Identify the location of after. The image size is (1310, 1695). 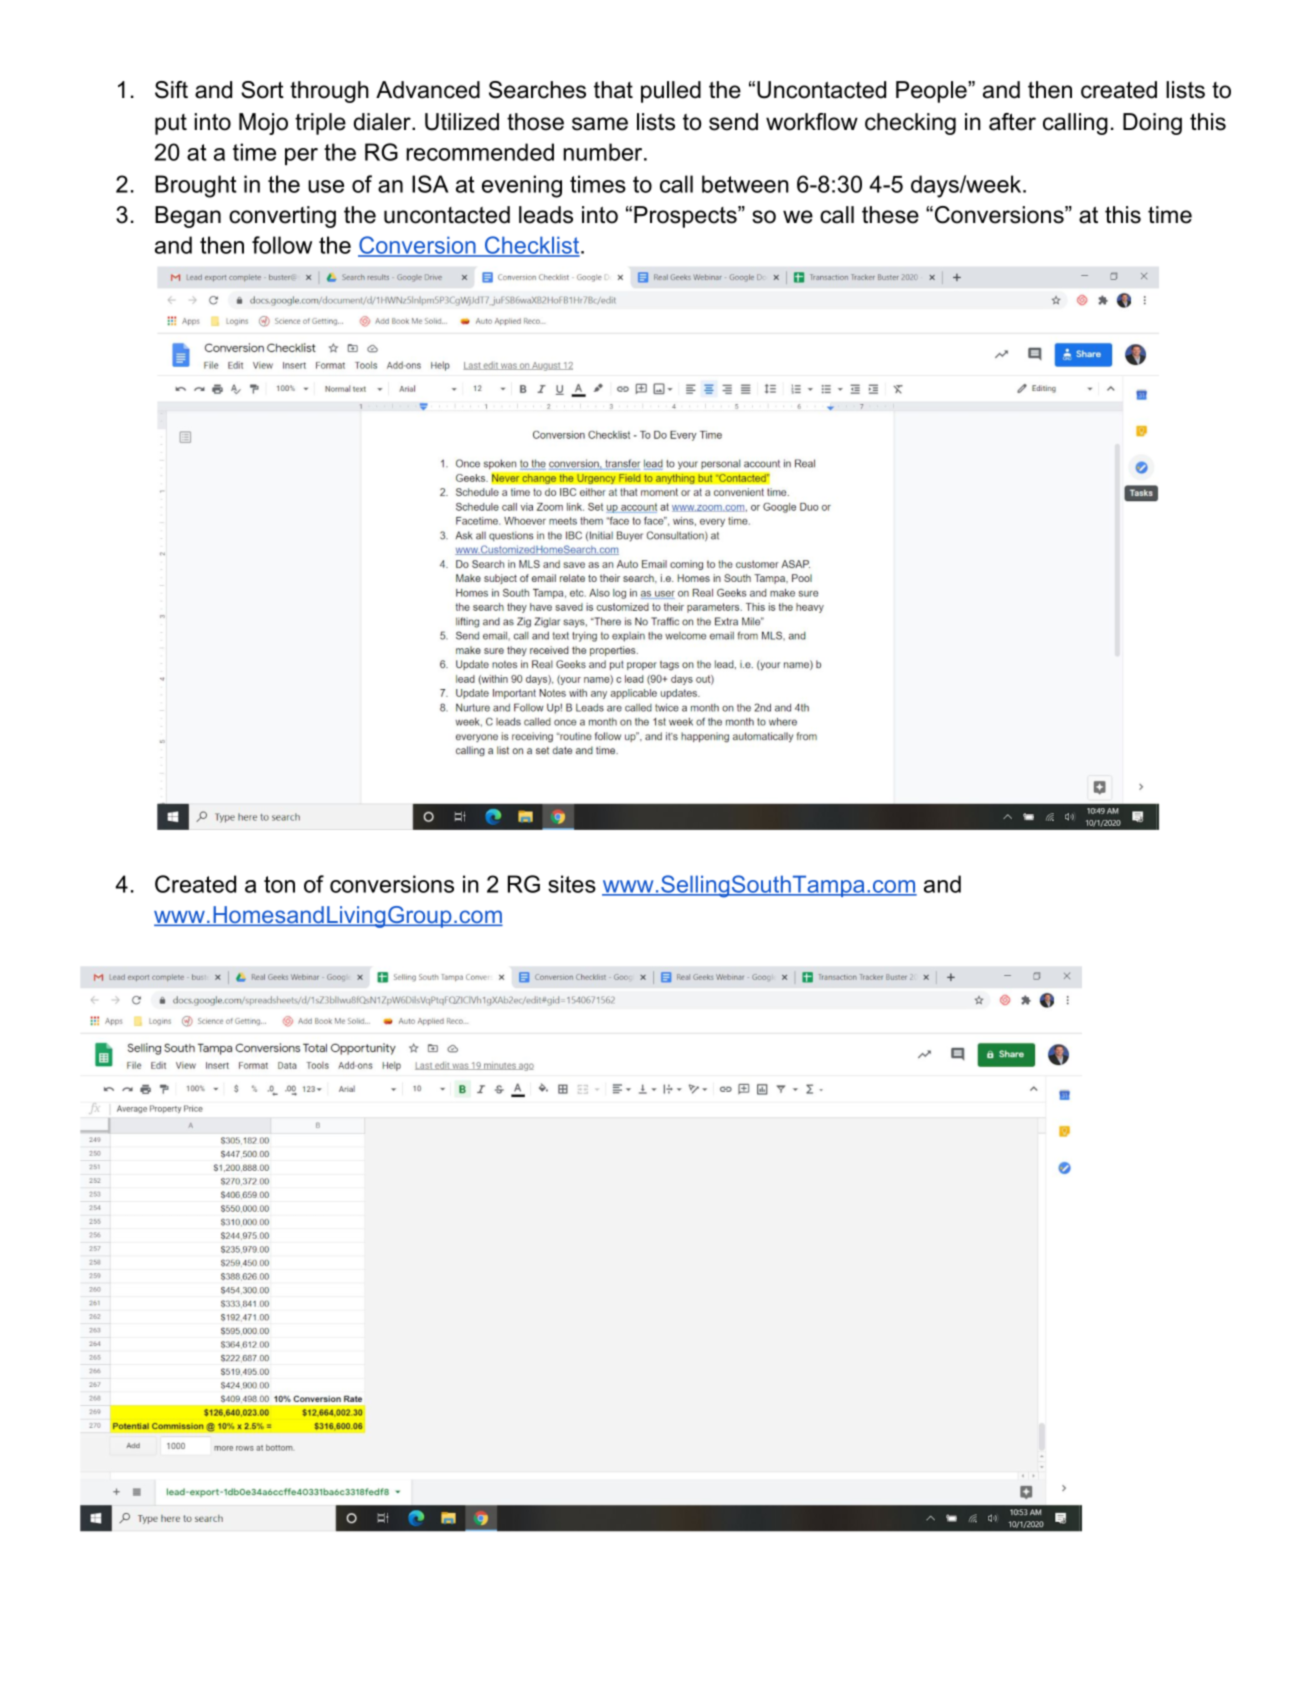
(1012, 122).
